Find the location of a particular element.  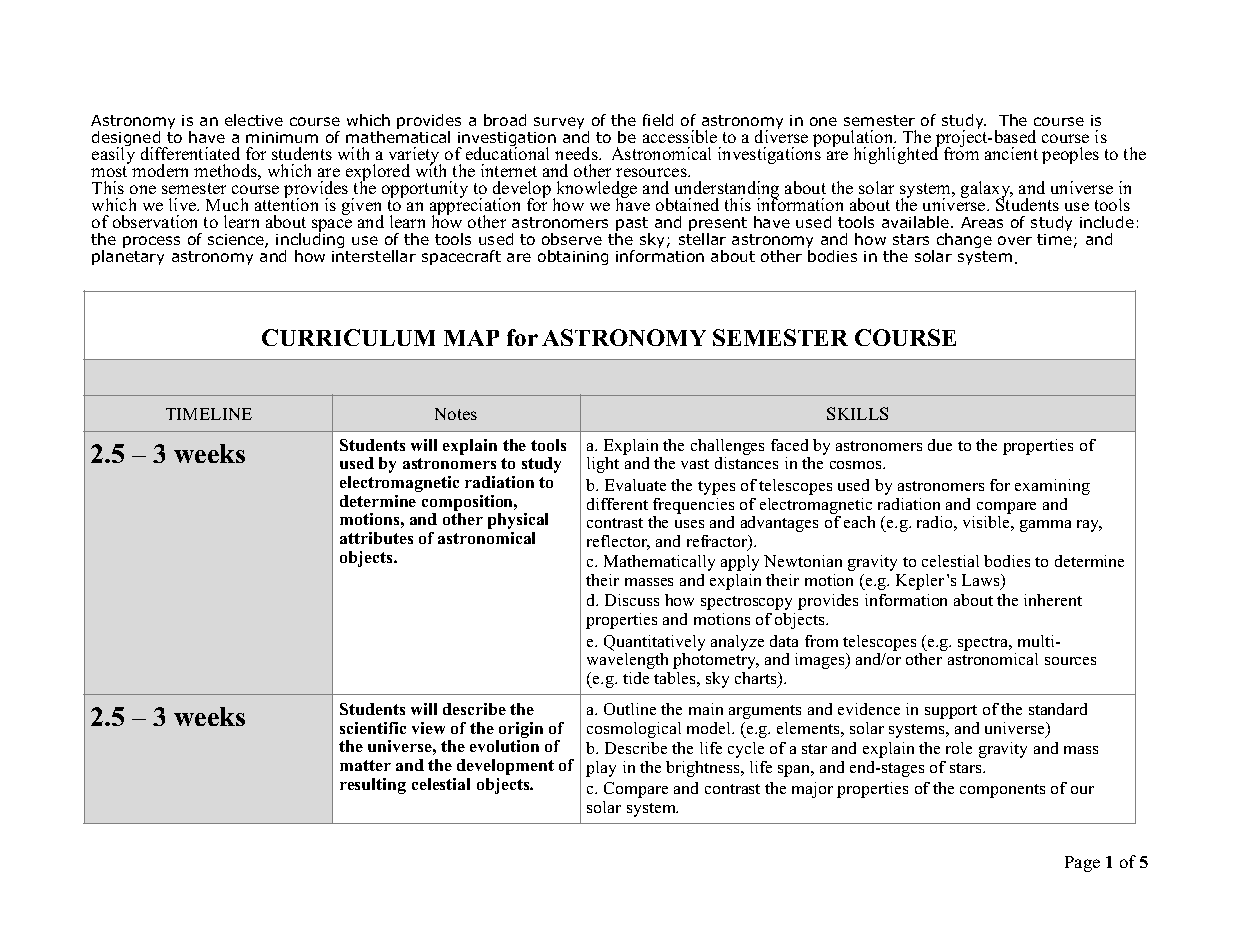

MAP is located at coordinates (471, 338).
